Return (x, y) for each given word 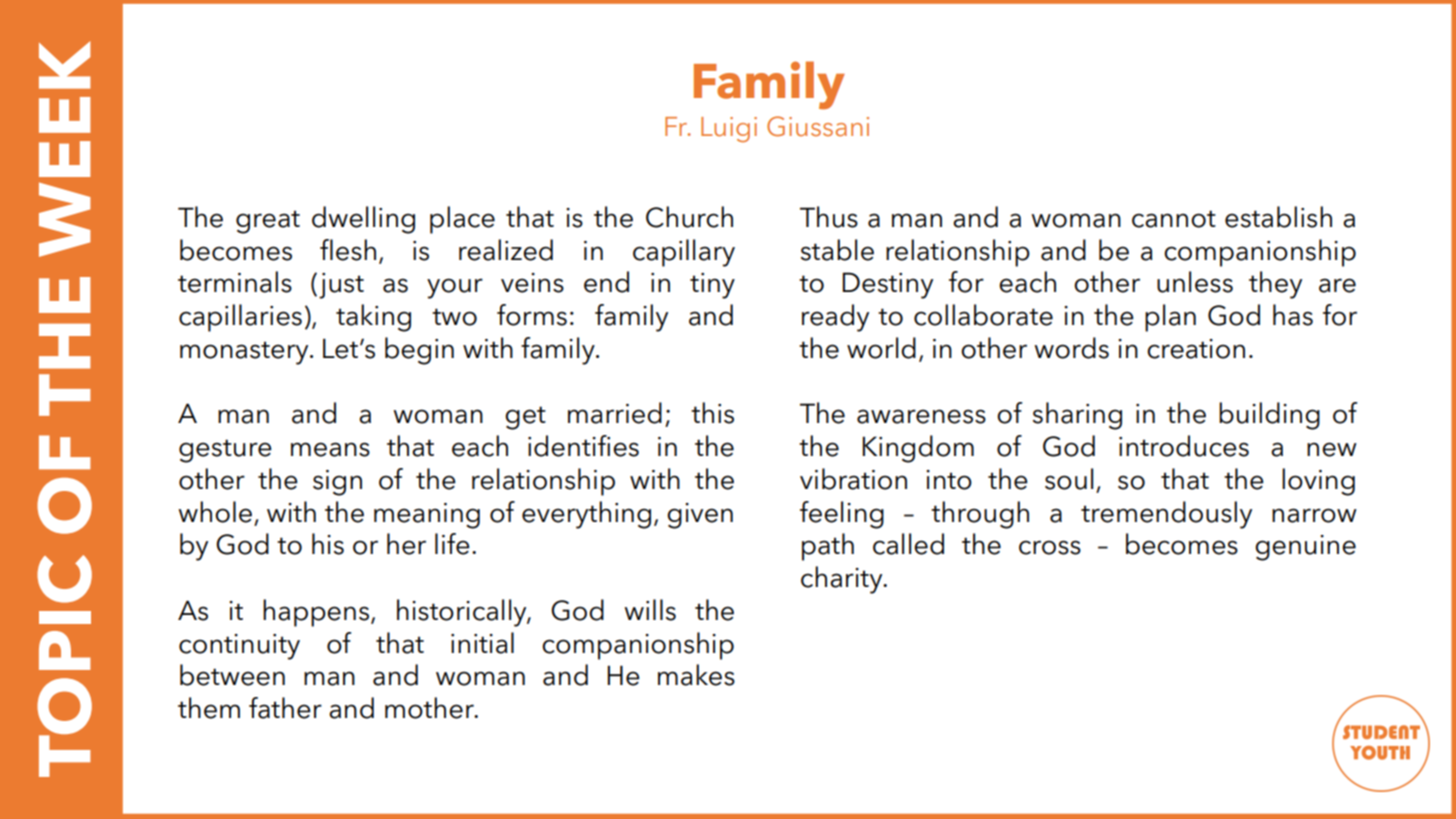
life (452, 544)
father (285, 708)
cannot (1174, 219)
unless (1195, 282)
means (330, 449)
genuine (1305, 548)
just (341, 286)
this (712, 413)
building (1269, 416)
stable (837, 250)
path (828, 547)
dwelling (363, 220)
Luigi (729, 129)
